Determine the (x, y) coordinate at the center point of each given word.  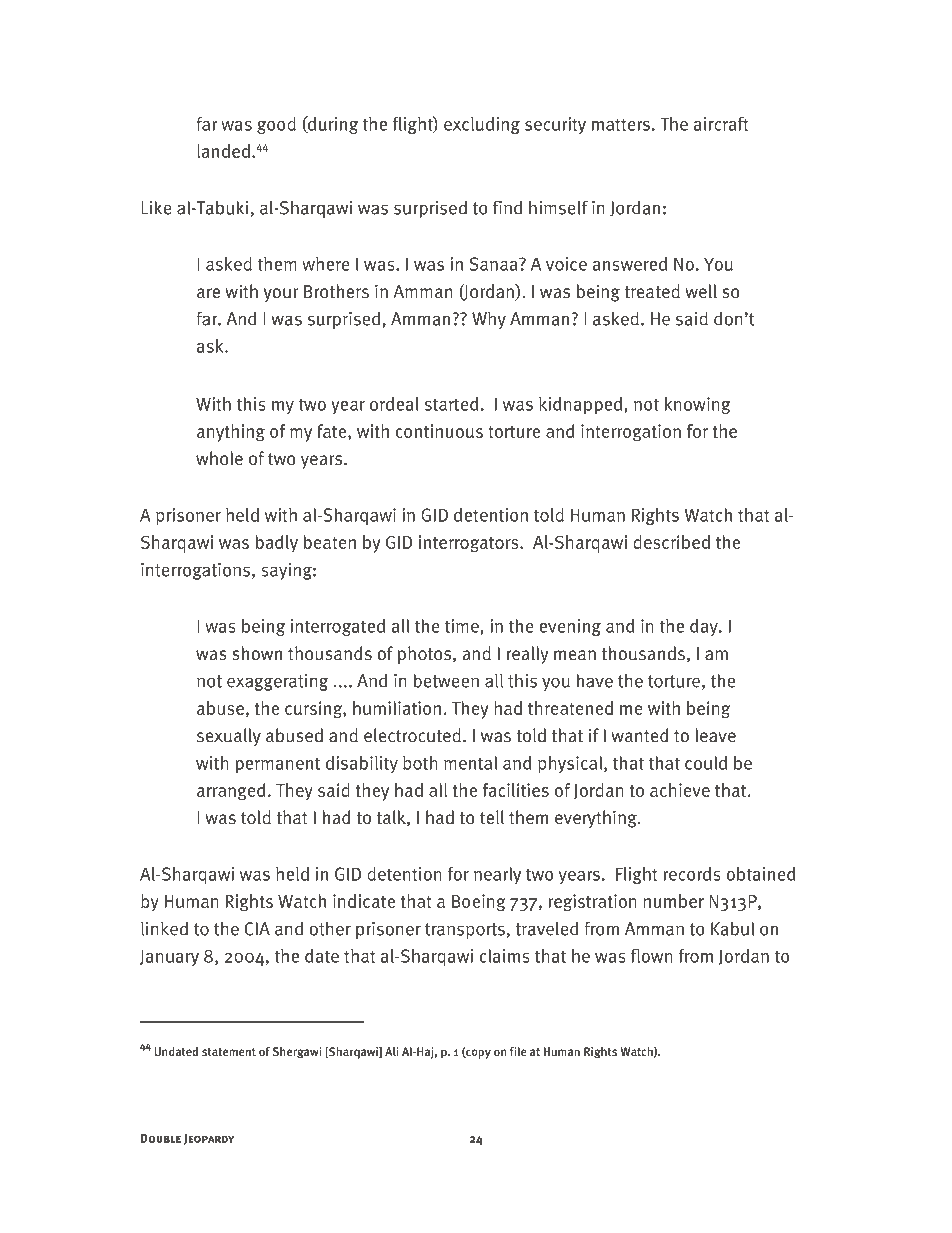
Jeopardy (209, 1139)
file (518, 1051)
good (276, 125)
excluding (482, 125)
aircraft (721, 124)
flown (652, 956)
